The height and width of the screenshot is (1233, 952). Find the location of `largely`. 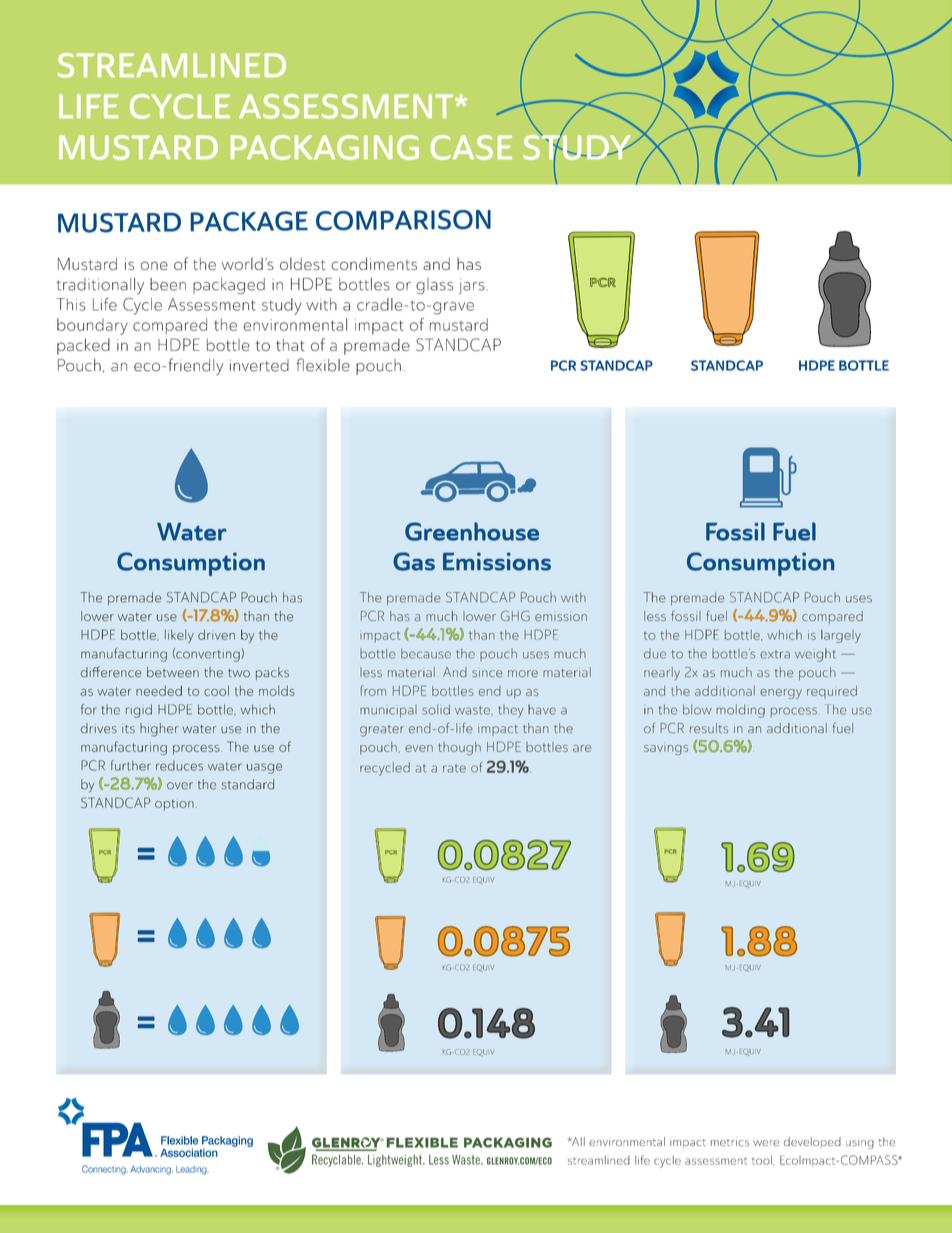

largely is located at coordinates (841, 636).
